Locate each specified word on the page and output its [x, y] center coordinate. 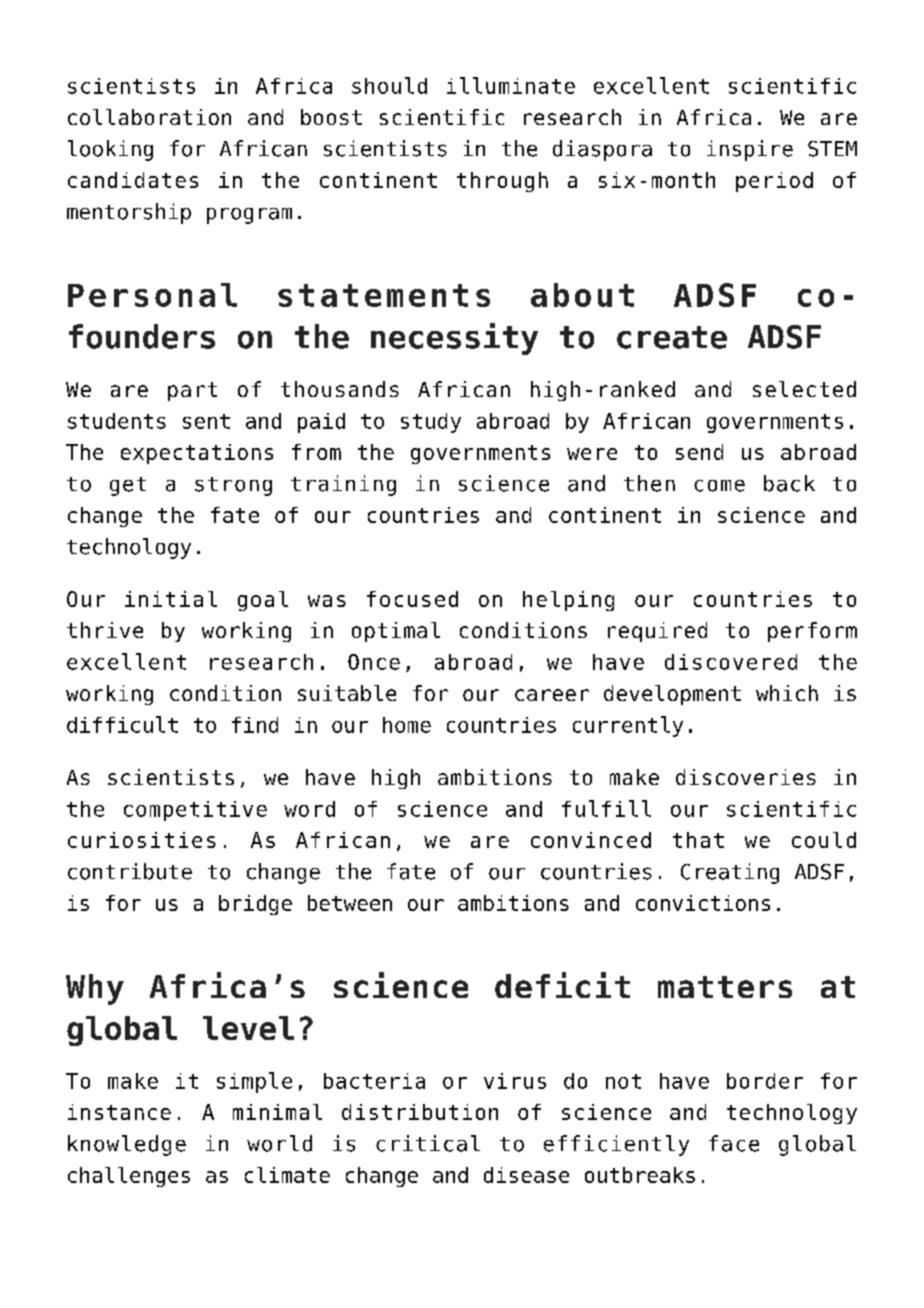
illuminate [511, 85]
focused [412, 599]
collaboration [149, 117]
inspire [750, 150]
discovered [731, 662]
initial [171, 599]
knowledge [127, 1145]
